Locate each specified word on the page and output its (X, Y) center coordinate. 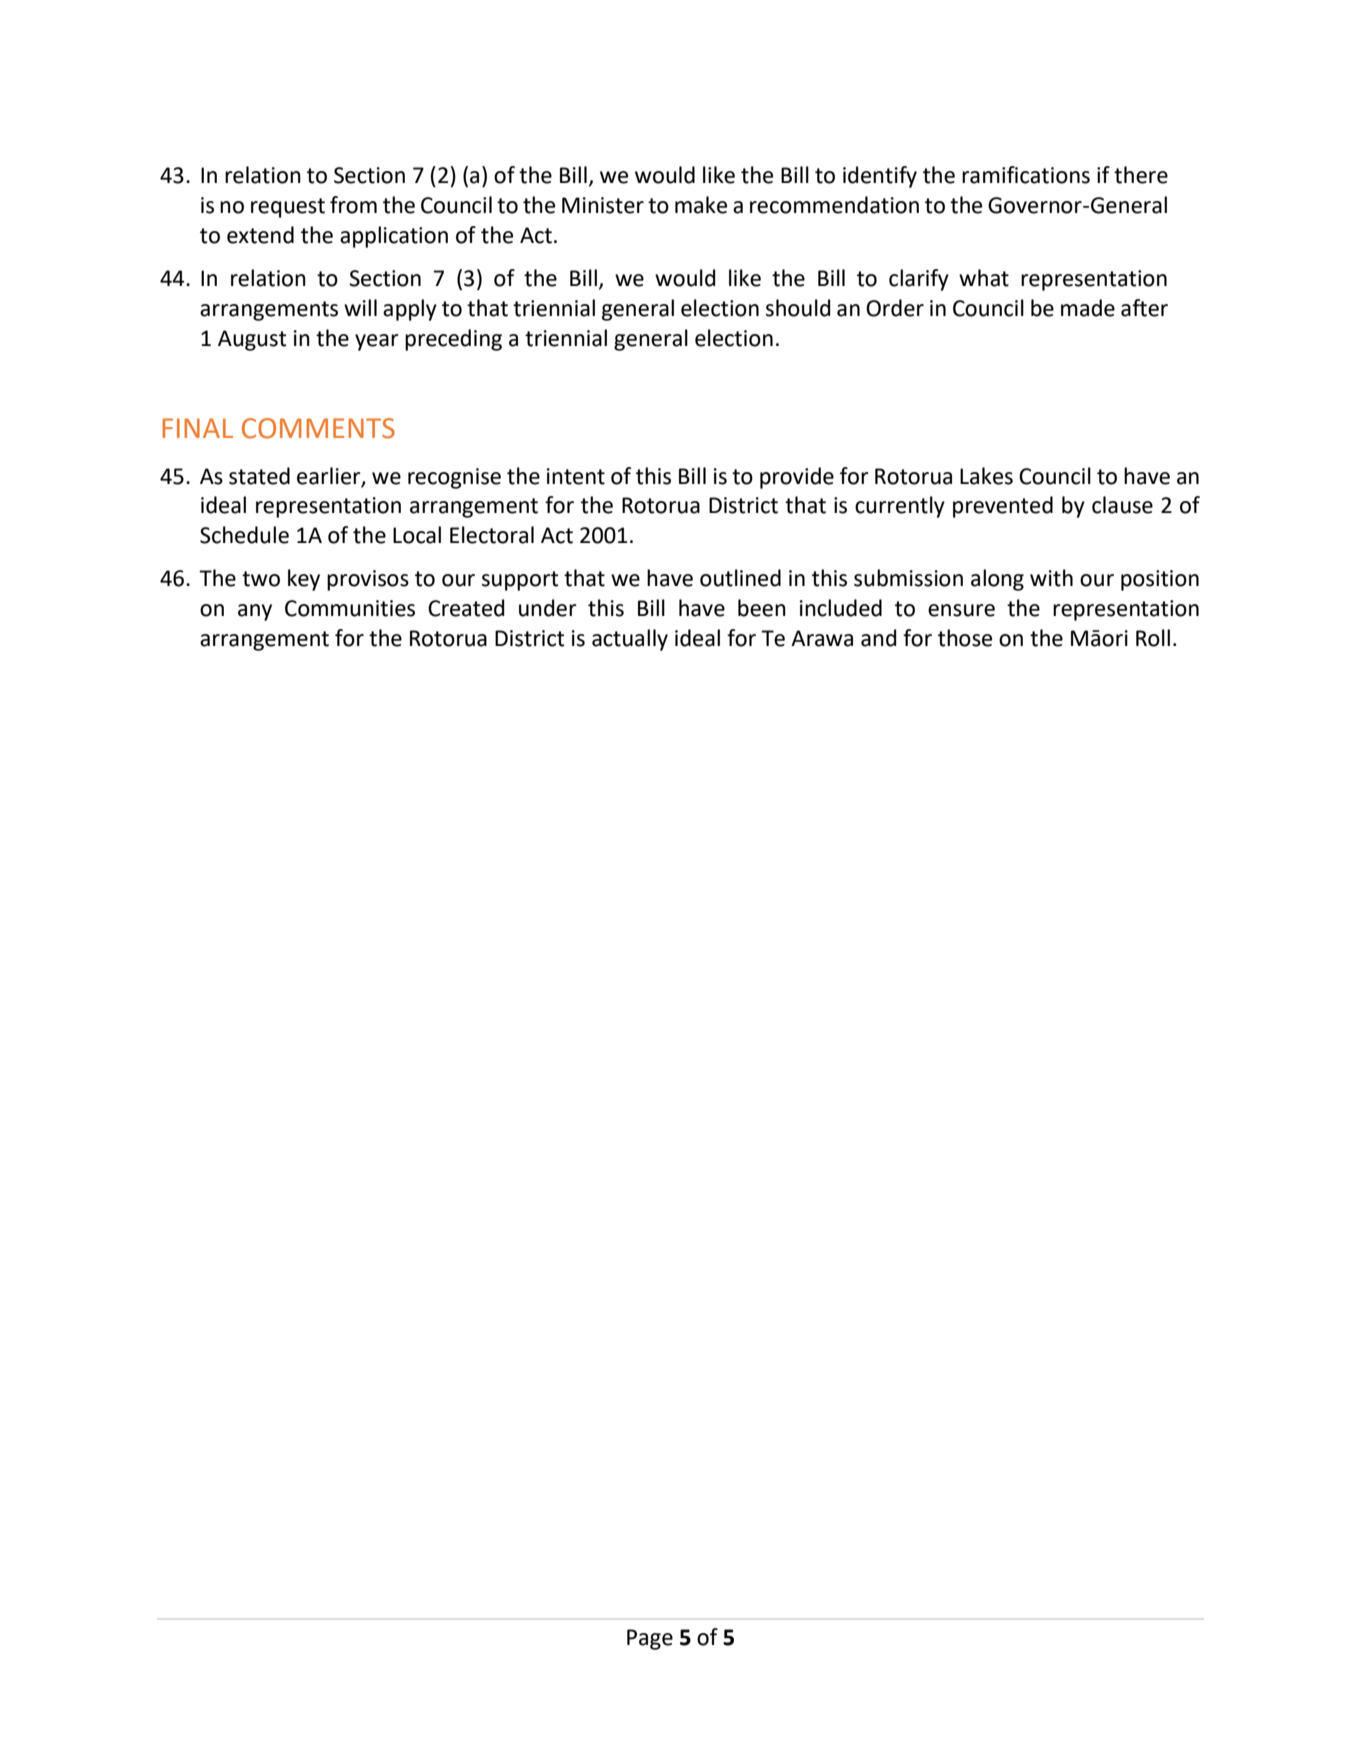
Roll (1153, 638)
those (965, 638)
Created (466, 608)
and (878, 638)
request (288, 208)
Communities (350, 608)
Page (650, 1639)
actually (630, 640)
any (255, 612)
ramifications (1026, 175)
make (701, 205)
